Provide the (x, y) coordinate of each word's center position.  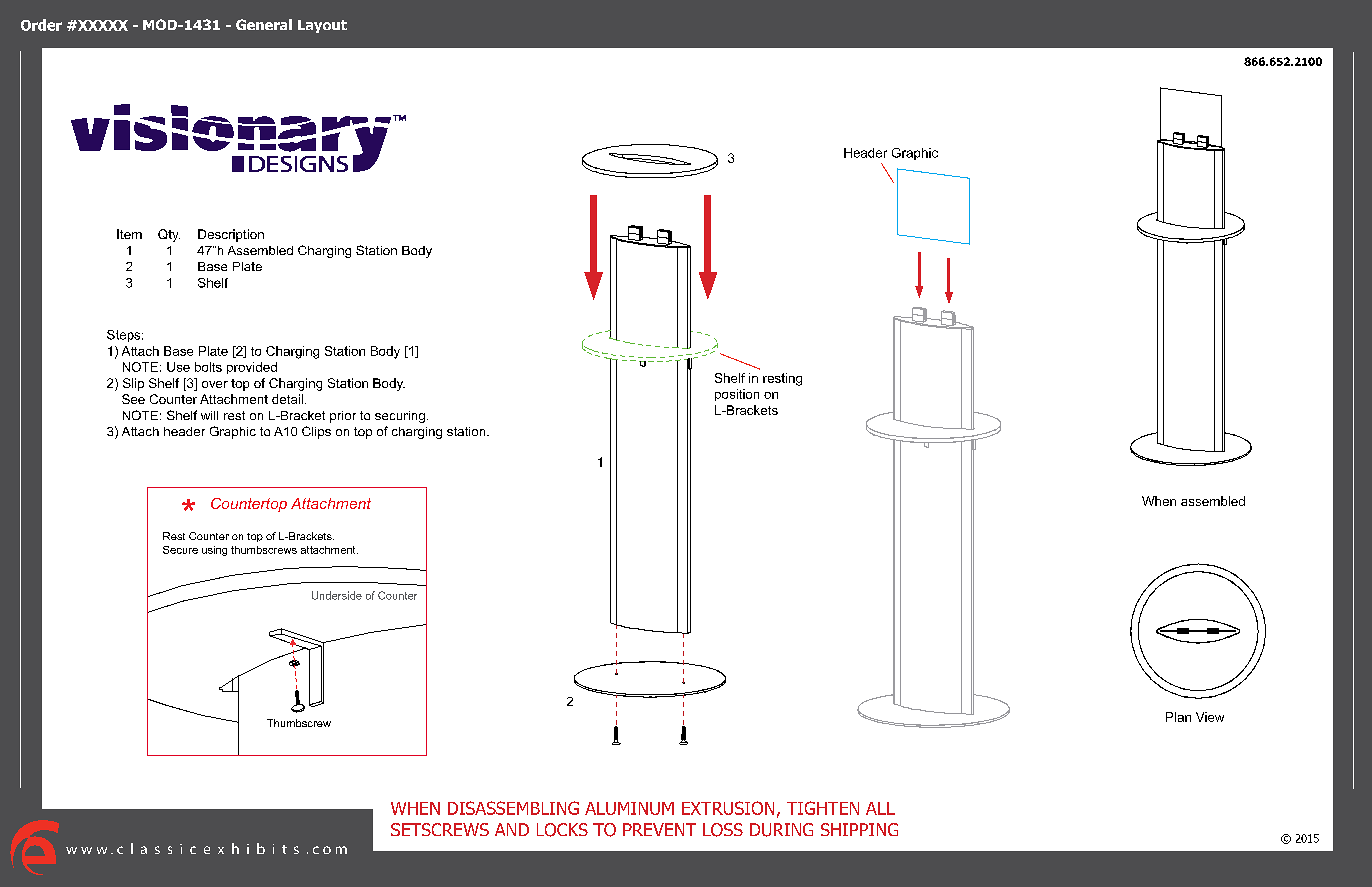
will (209, 415)
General (264, 24)
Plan (1178, 717)
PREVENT (659, 829)
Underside (337, 595)
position (737, 395)
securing (400, 417)
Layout (322, 26)
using (214, 551)
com (330, 850)
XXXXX (102, 25)
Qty (169, 235)
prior (343, 417)
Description (231, 235)
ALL (880, 808)
